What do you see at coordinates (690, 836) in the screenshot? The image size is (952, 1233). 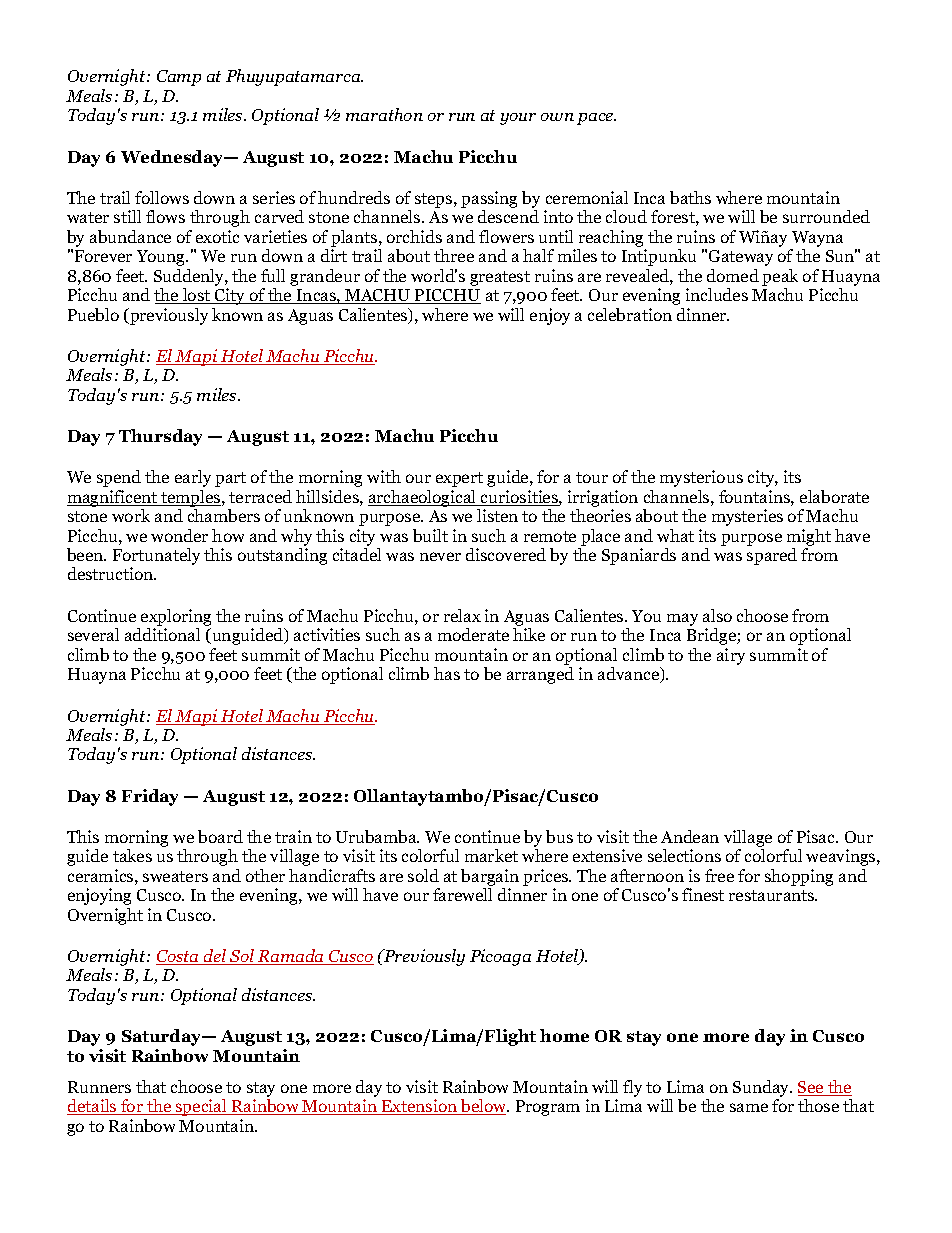 I see `Andean` at bounding box center [690, 836].
